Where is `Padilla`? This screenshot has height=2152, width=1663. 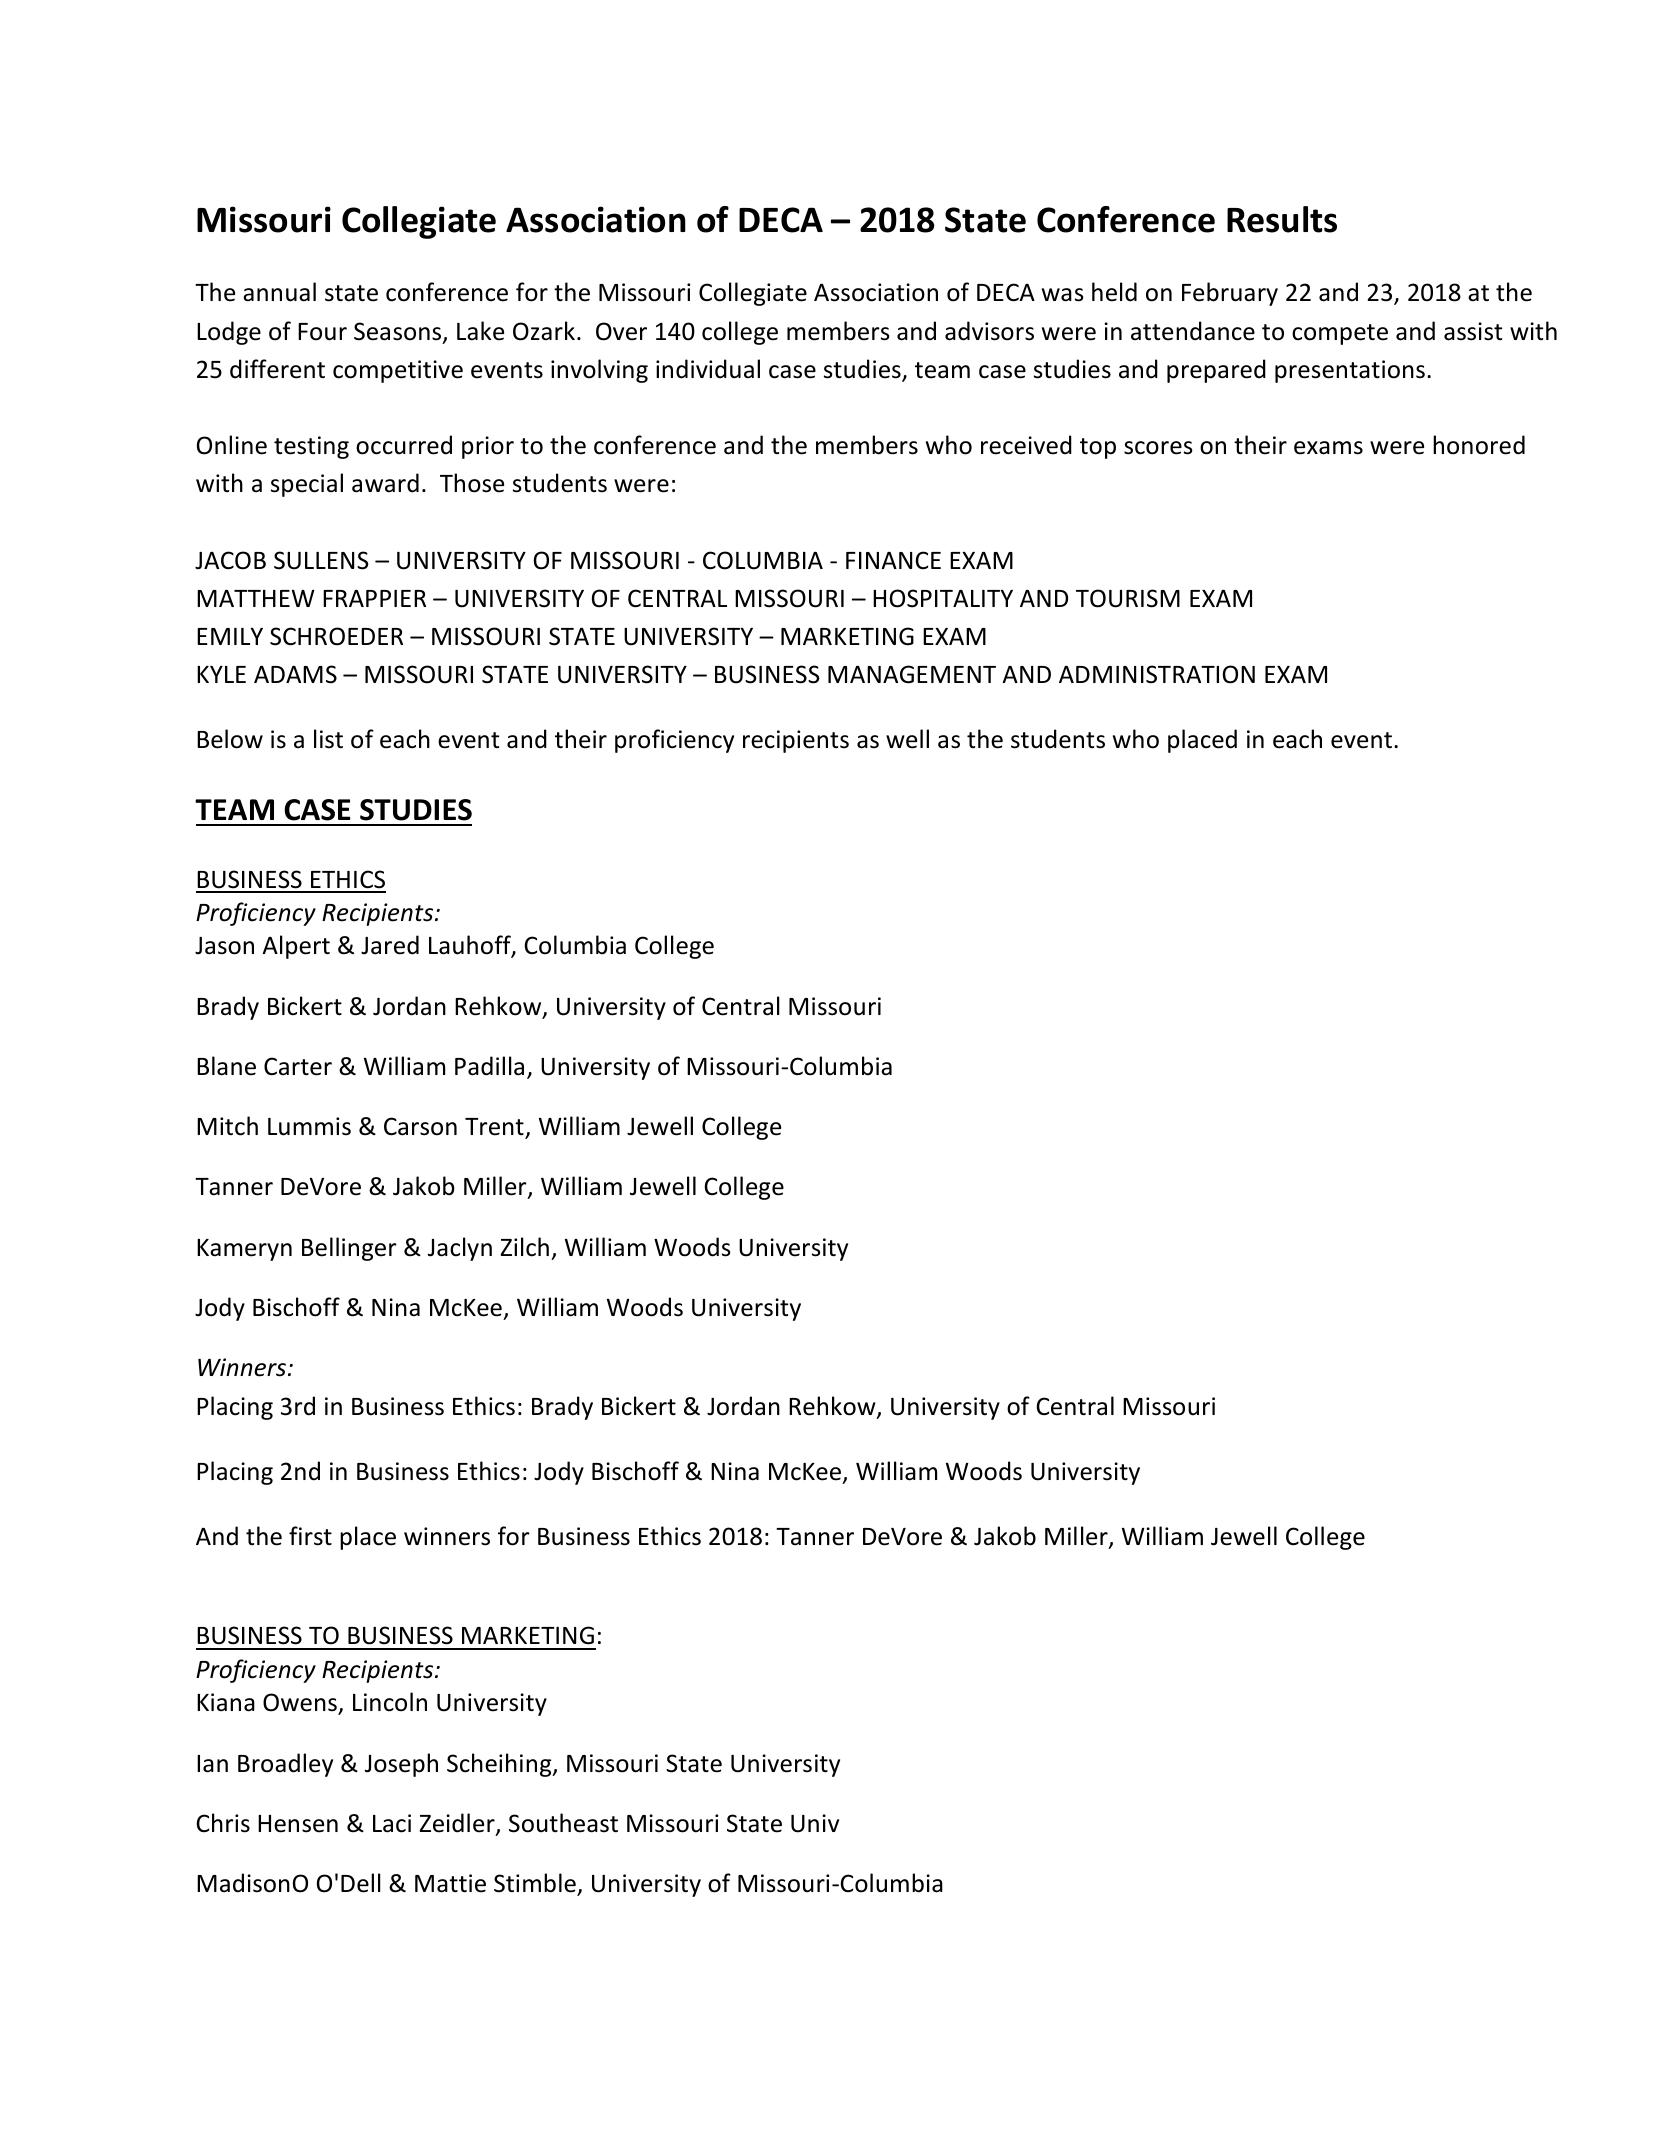
Padilla is located at coordinates (489, 1066).
